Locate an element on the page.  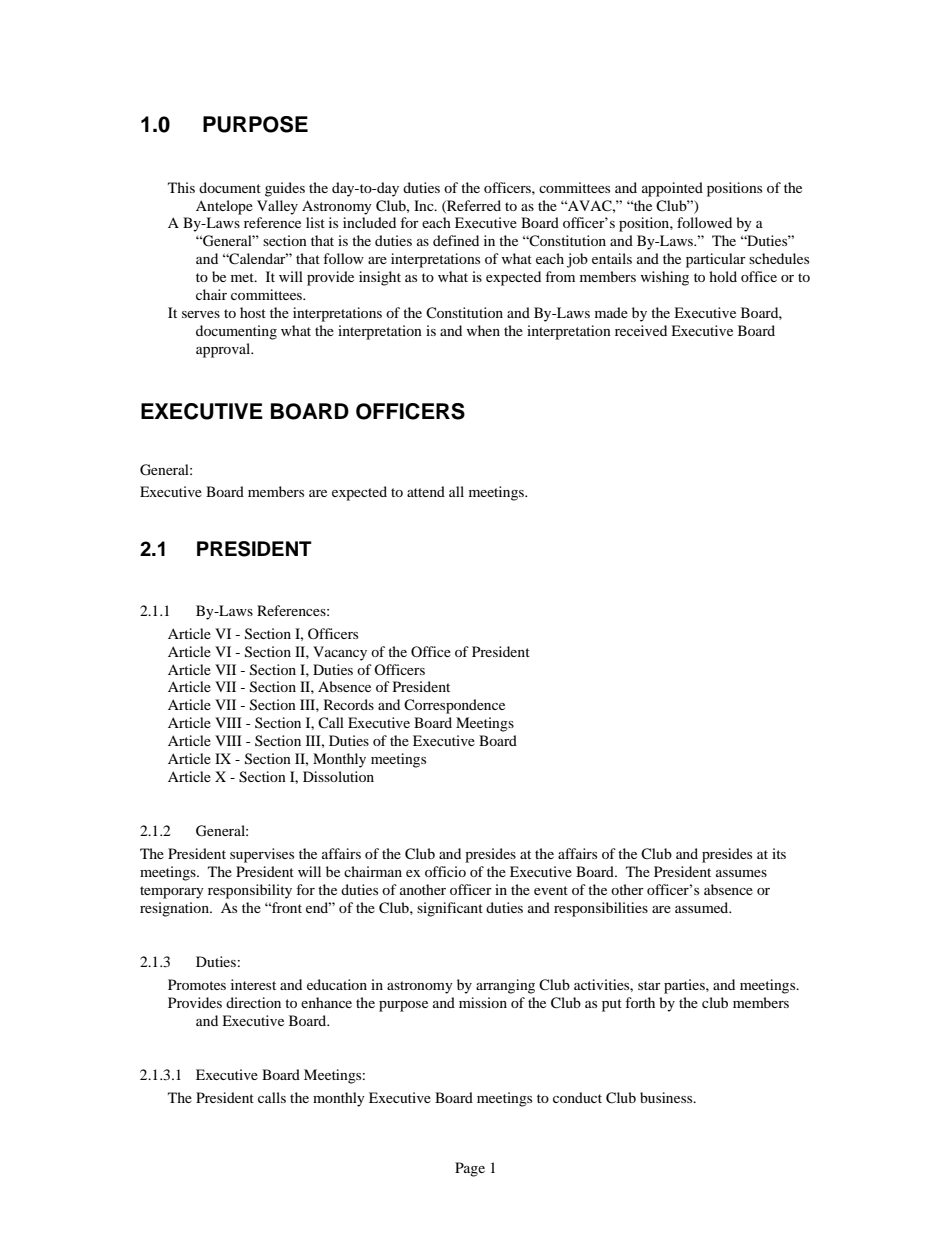
Page is located at coordinates (470, 1169).
